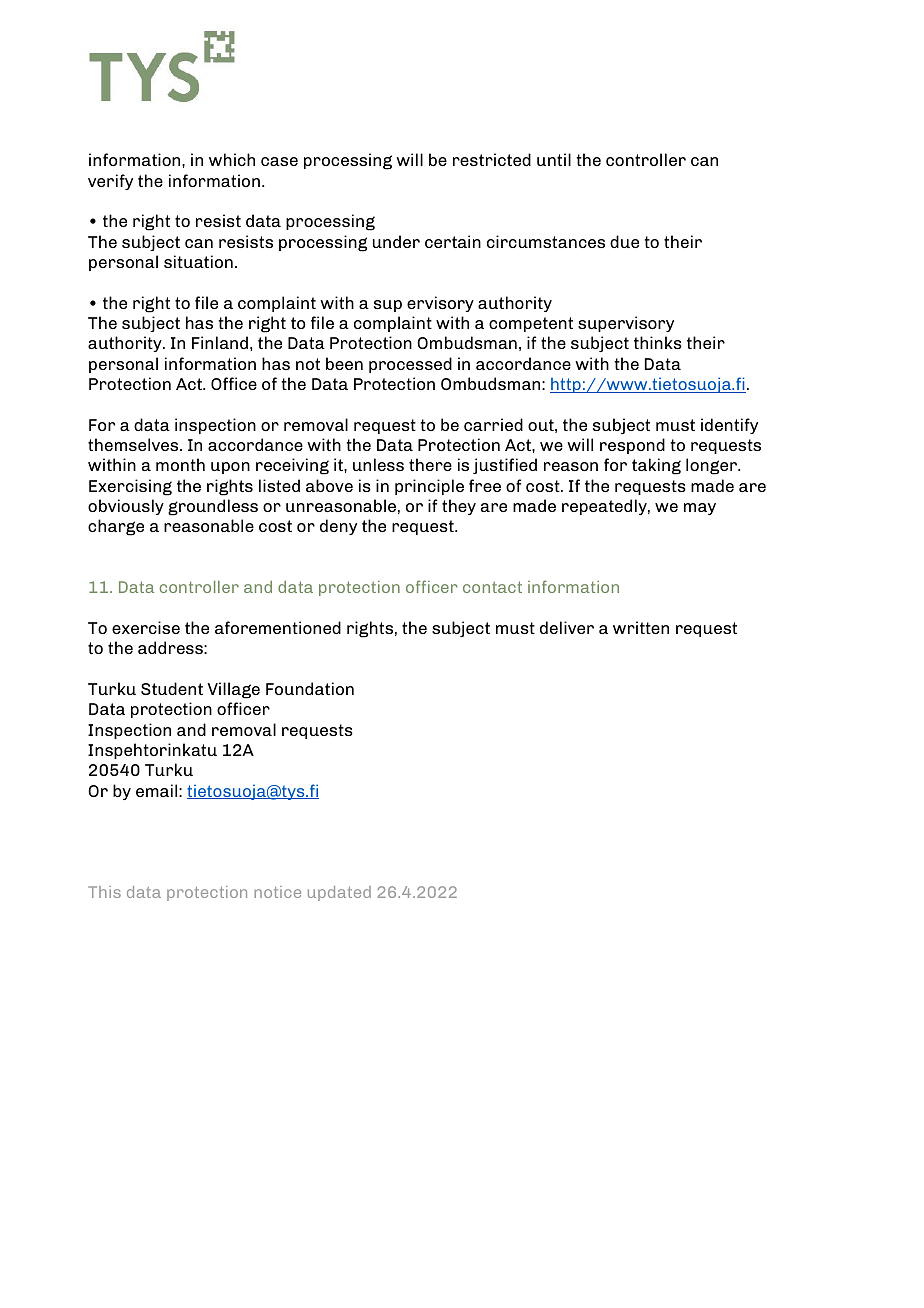  Describe the element at coordinates (624, 241) in the screenshot. I see `due` at that location.
